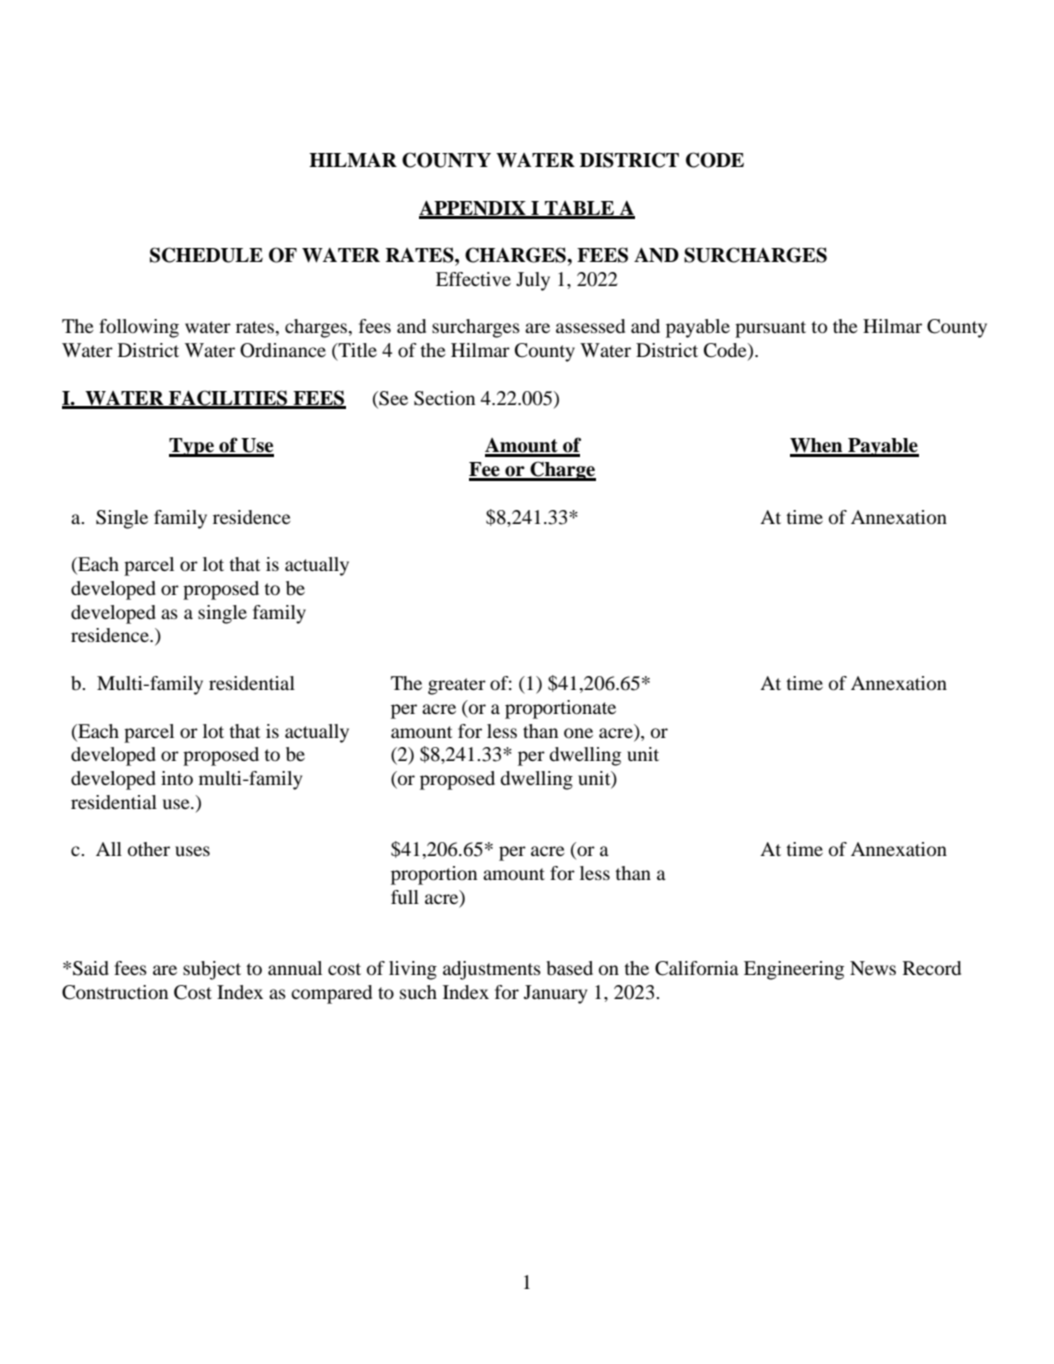 Image resolution: width=1054 pixels, height=1364 pixels. I want to click on into, so click(177, 778).
